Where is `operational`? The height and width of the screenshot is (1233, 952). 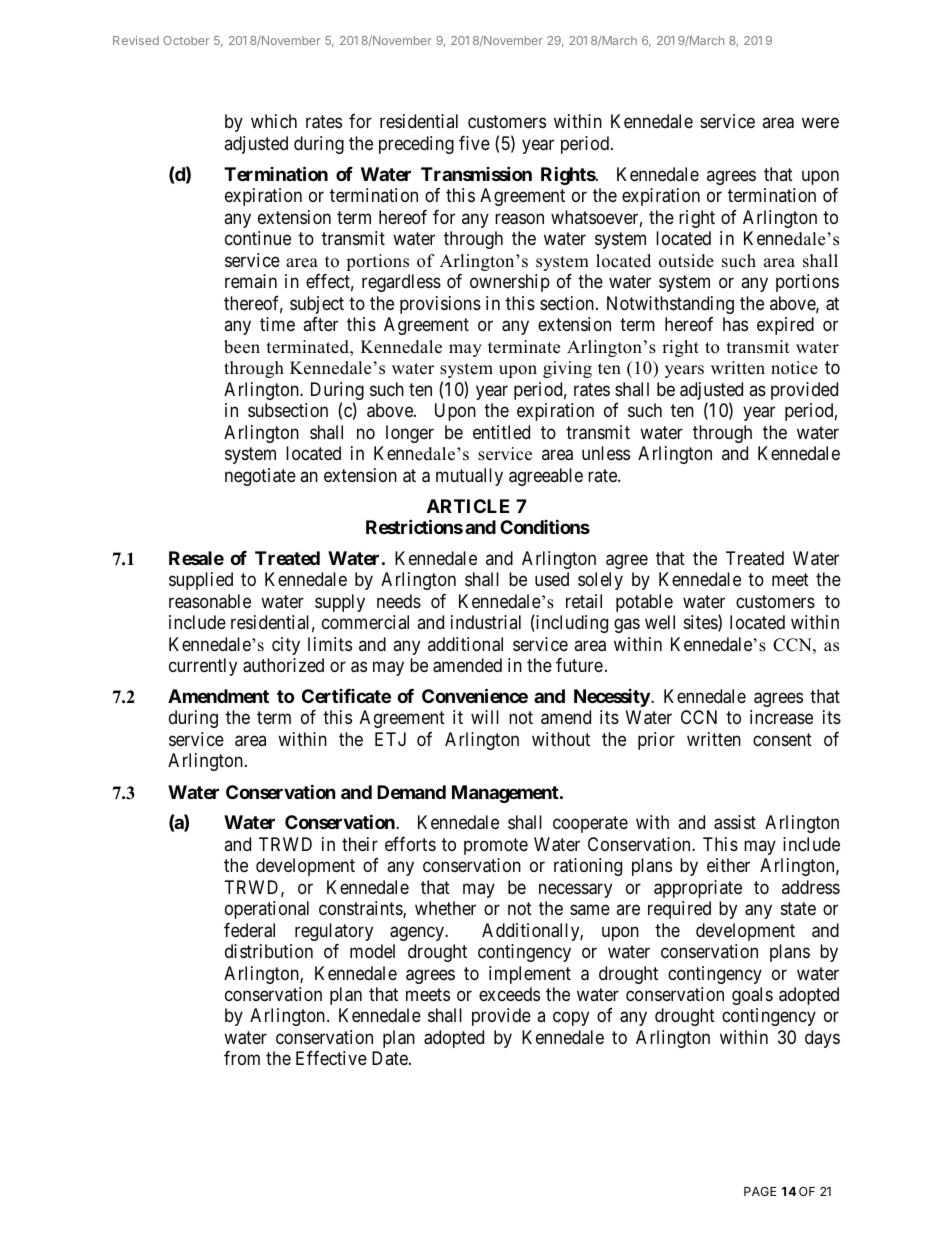 operational is located at coordinates (267, 910).
